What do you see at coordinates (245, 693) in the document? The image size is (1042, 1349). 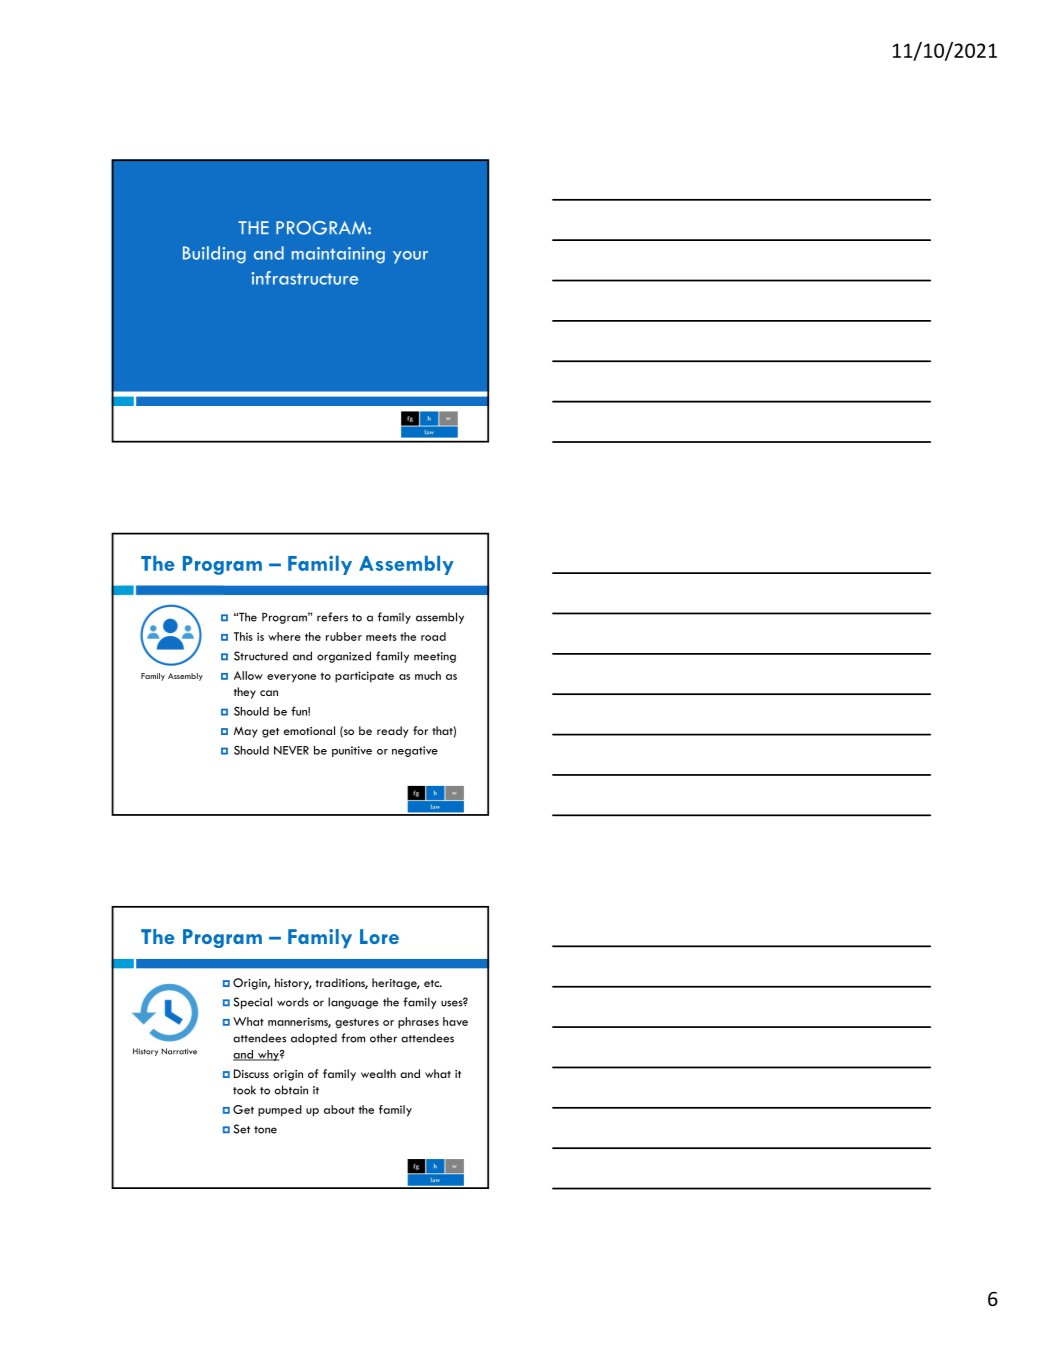 I see `they` at bounding box center [245, 693].
